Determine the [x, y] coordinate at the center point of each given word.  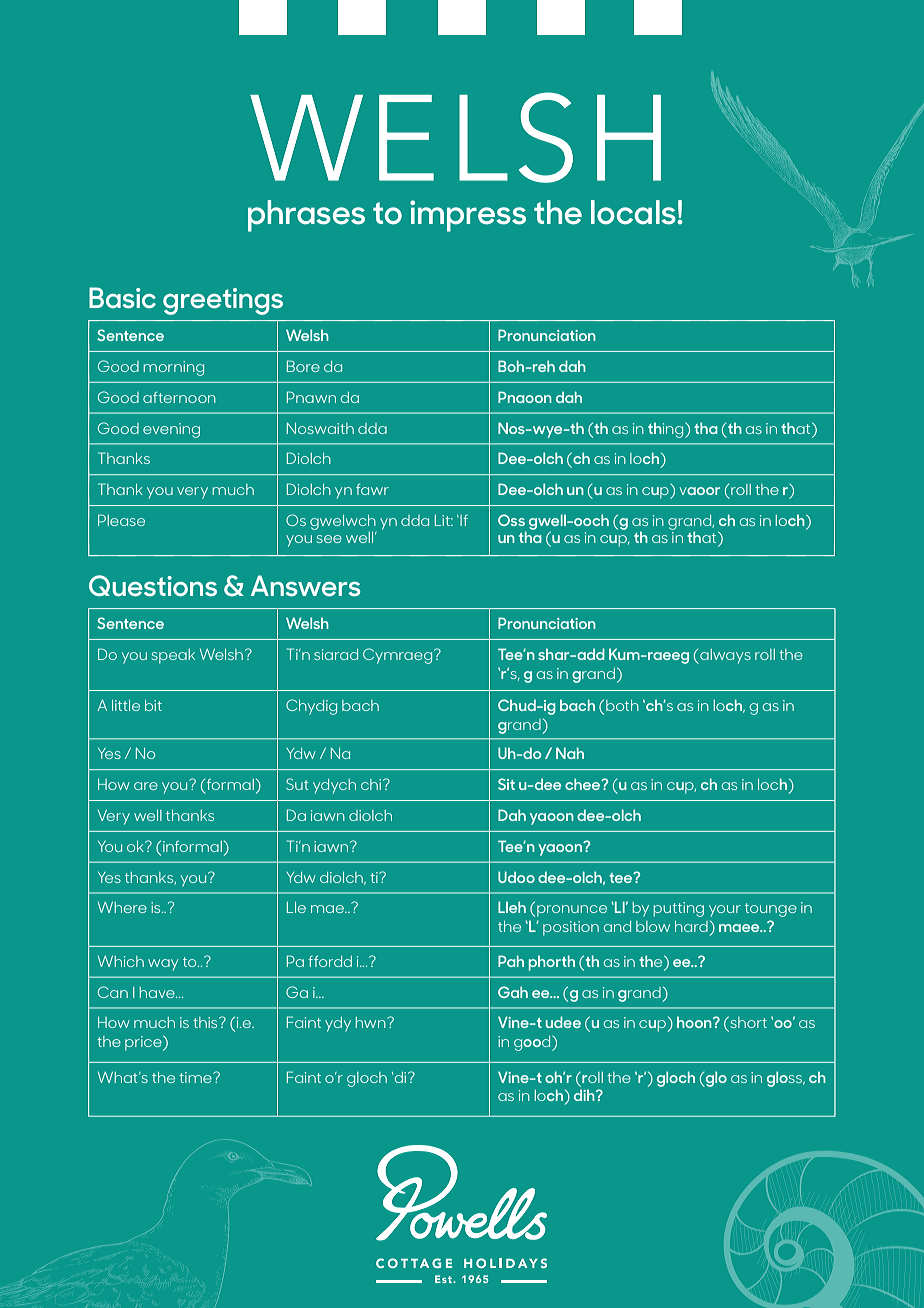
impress [468, 216]
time [196, 1077]
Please [121, 520]
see [329, 539]
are [146, 786]
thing [667, 430]
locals [634, 212]
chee [584, 784]
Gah [513, 992]
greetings [223, 301]
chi [372, 784]
